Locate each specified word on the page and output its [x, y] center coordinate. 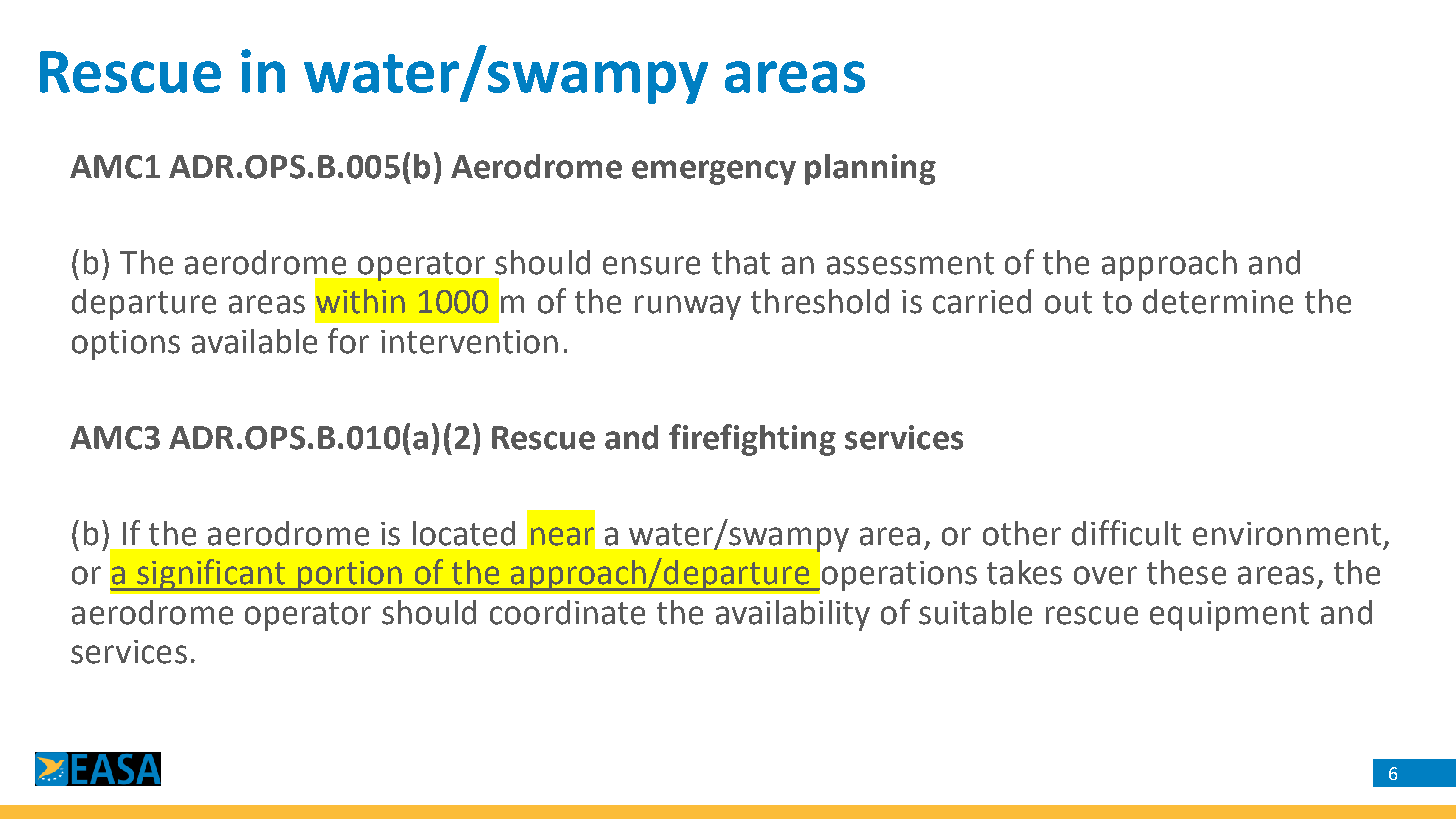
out [1068, 302]
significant [211, 575]
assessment [910, 263]
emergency [714, 172]
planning [870, 169]
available [254, 341]
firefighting [752, 440]
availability [793, 615]
